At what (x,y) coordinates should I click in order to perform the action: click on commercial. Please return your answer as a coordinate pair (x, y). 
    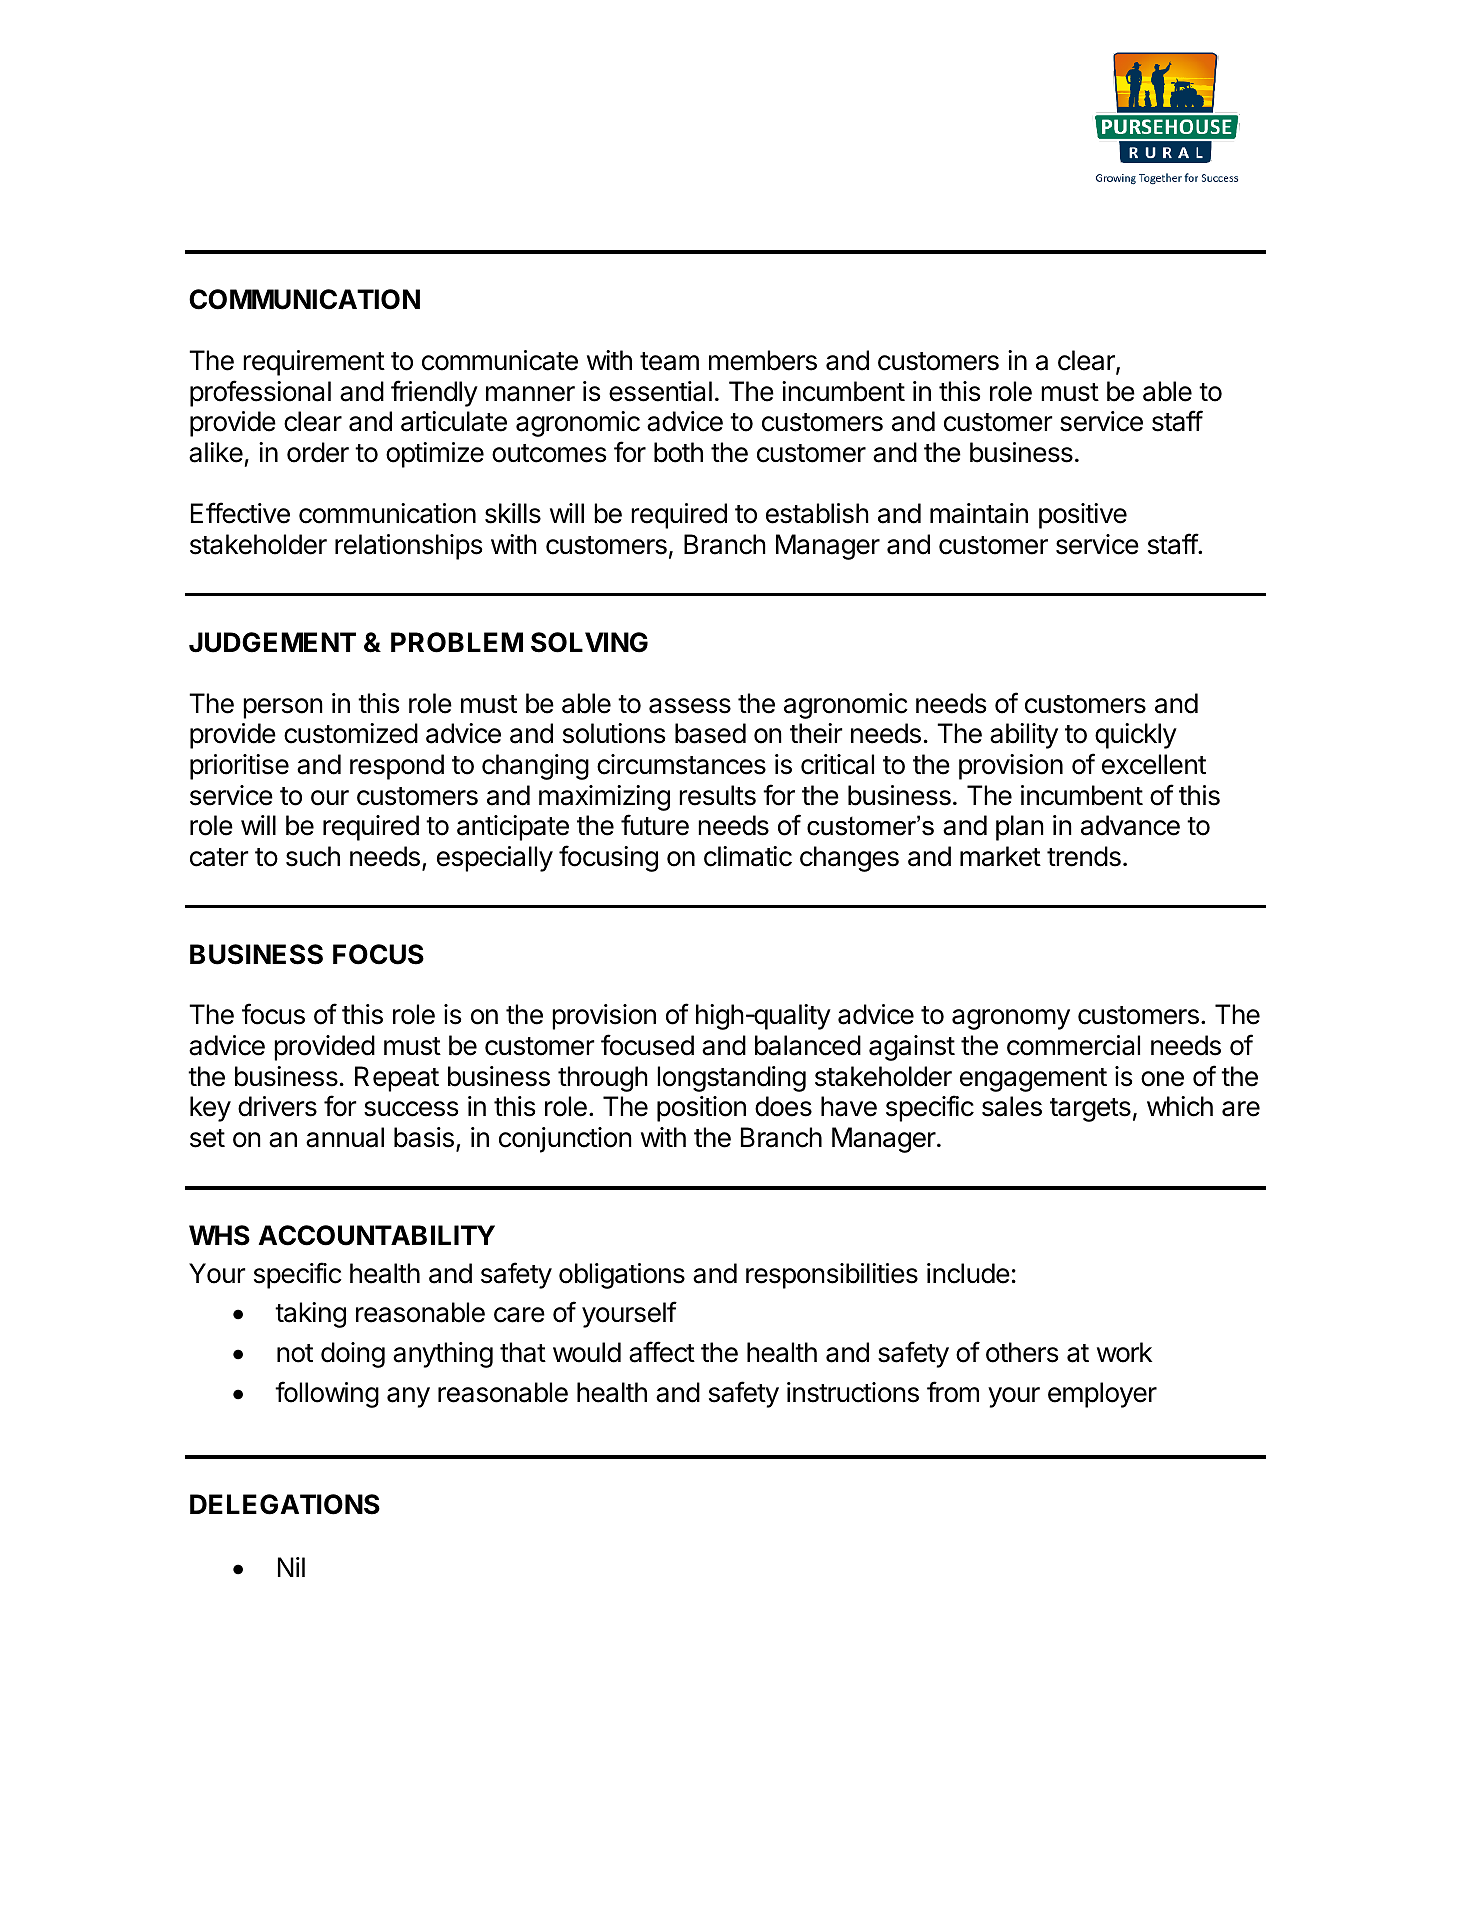
    Looking at the image, I should click on (1073, 1045).
